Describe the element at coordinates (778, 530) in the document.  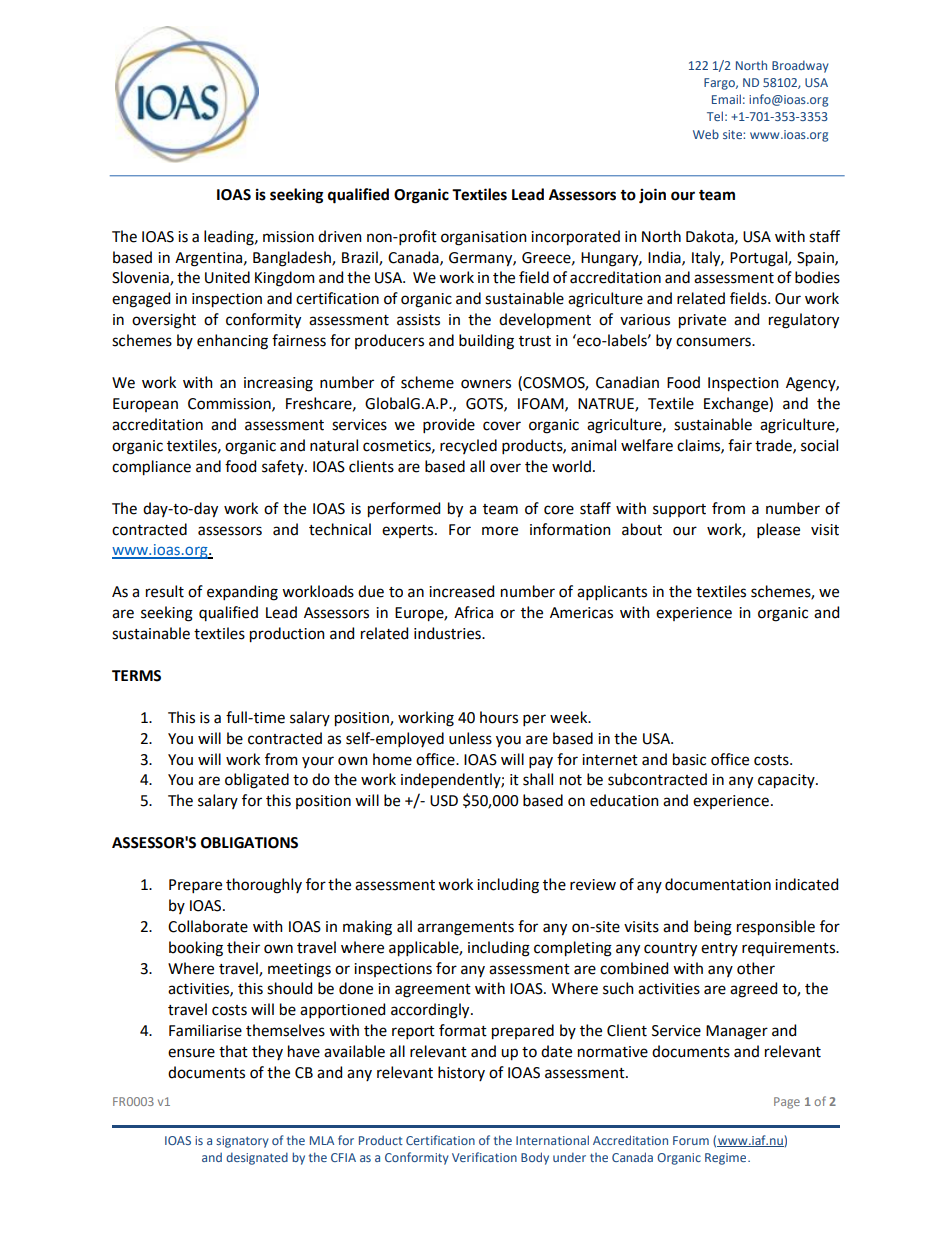
I see `please` at that location.
